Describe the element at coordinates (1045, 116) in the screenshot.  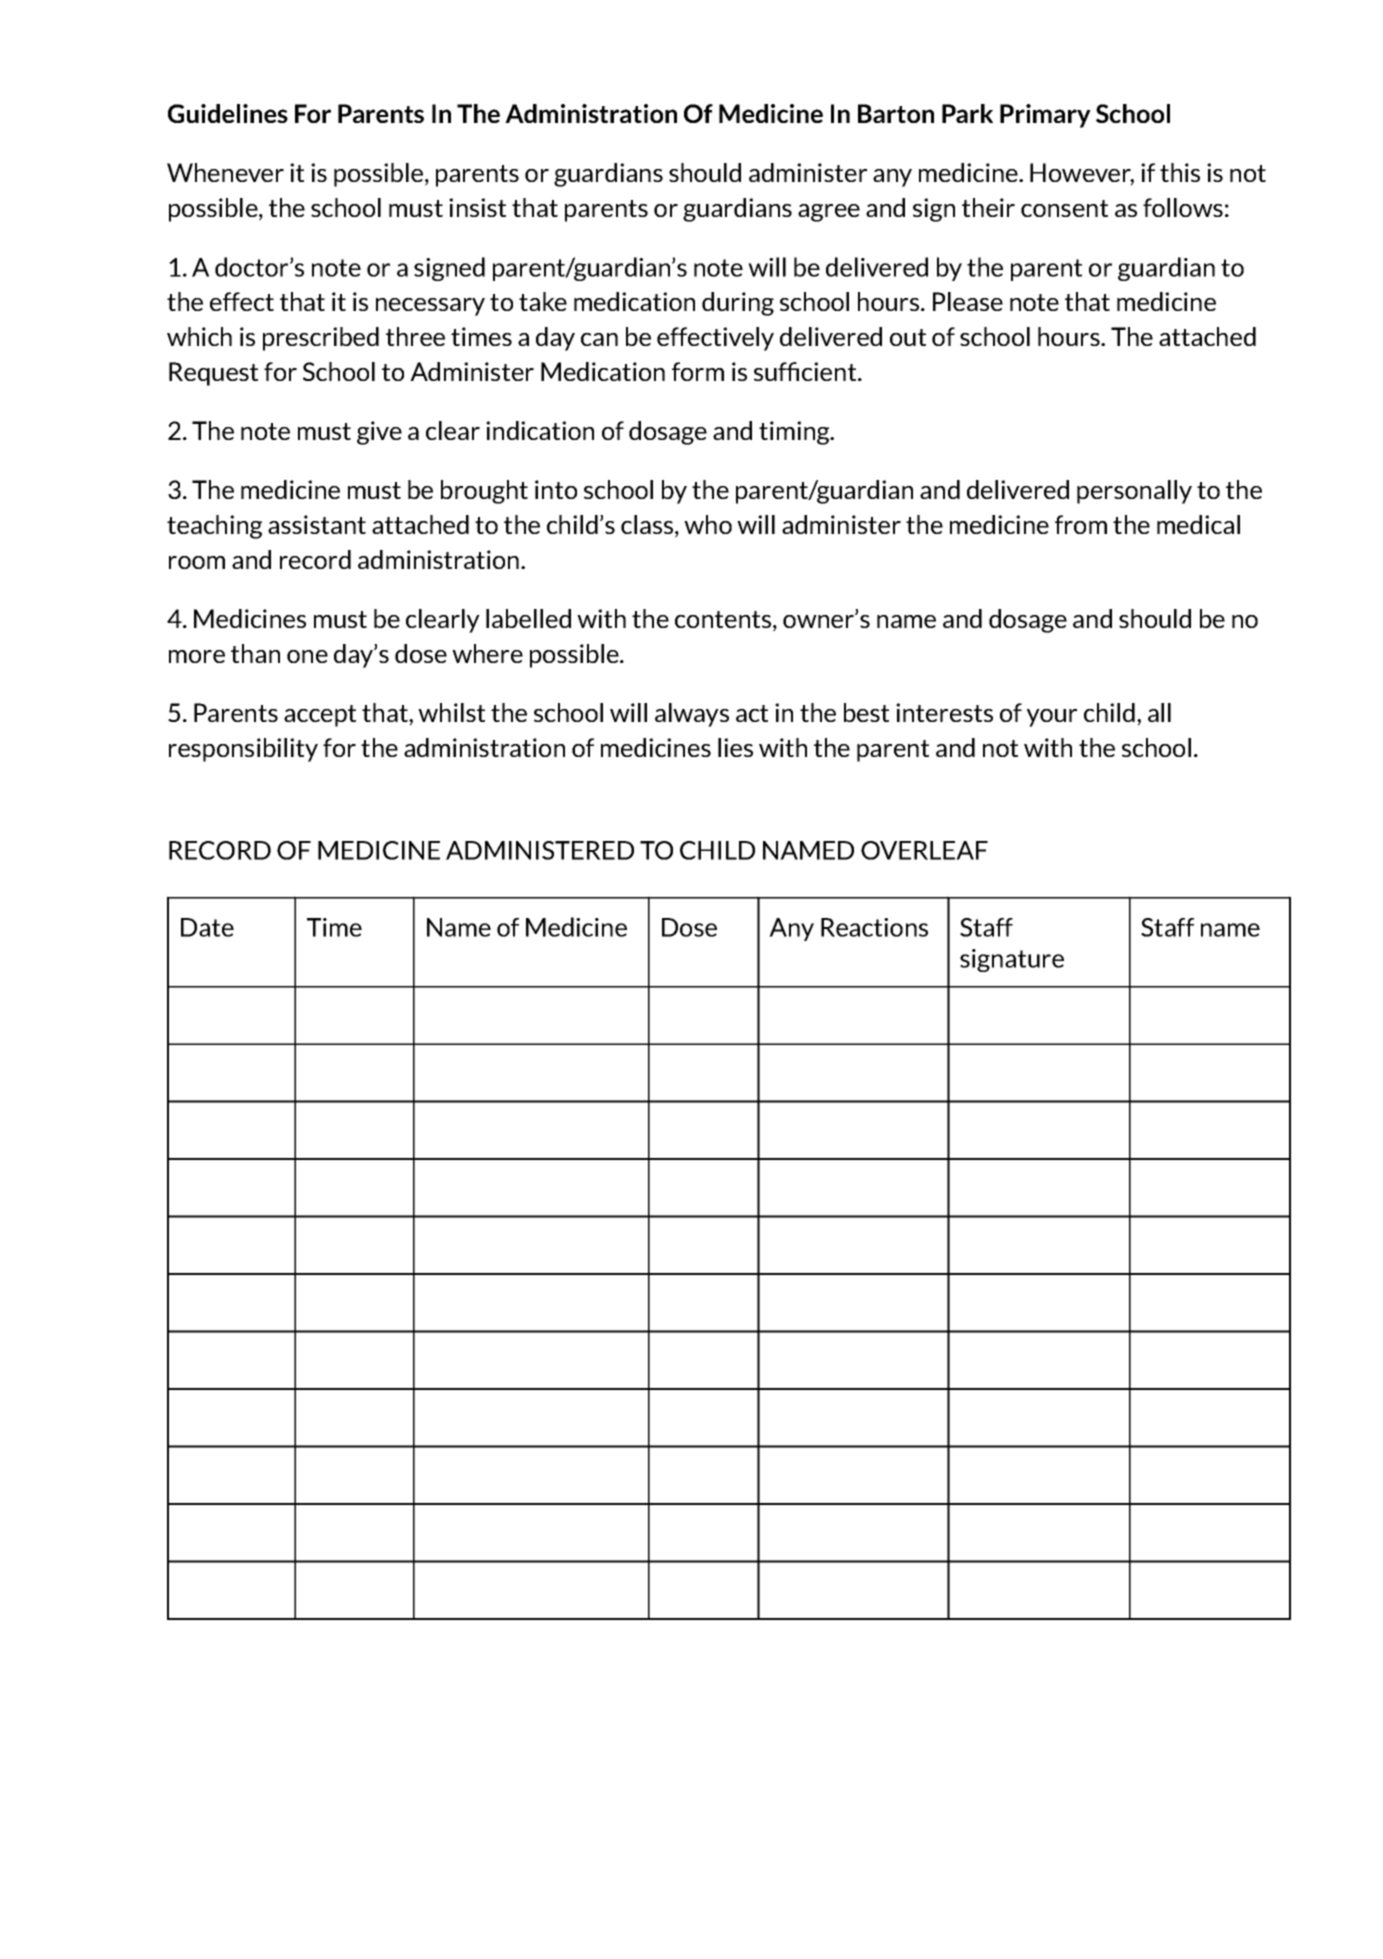
I see `Primary` at that location.
